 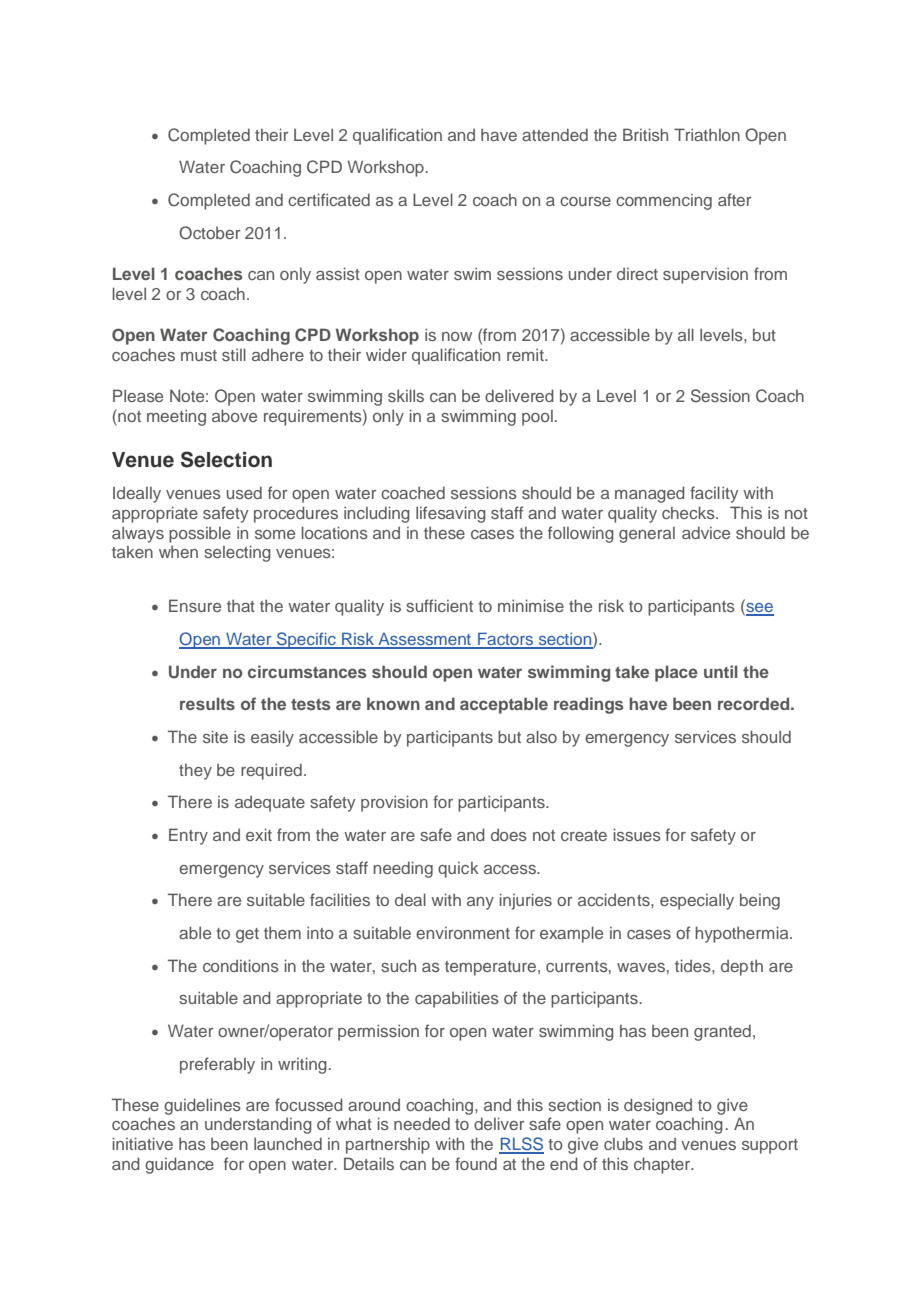 What do you see at coordinates (555, 134) in the document?
I see `attended` at bounding box center [555, 134].
